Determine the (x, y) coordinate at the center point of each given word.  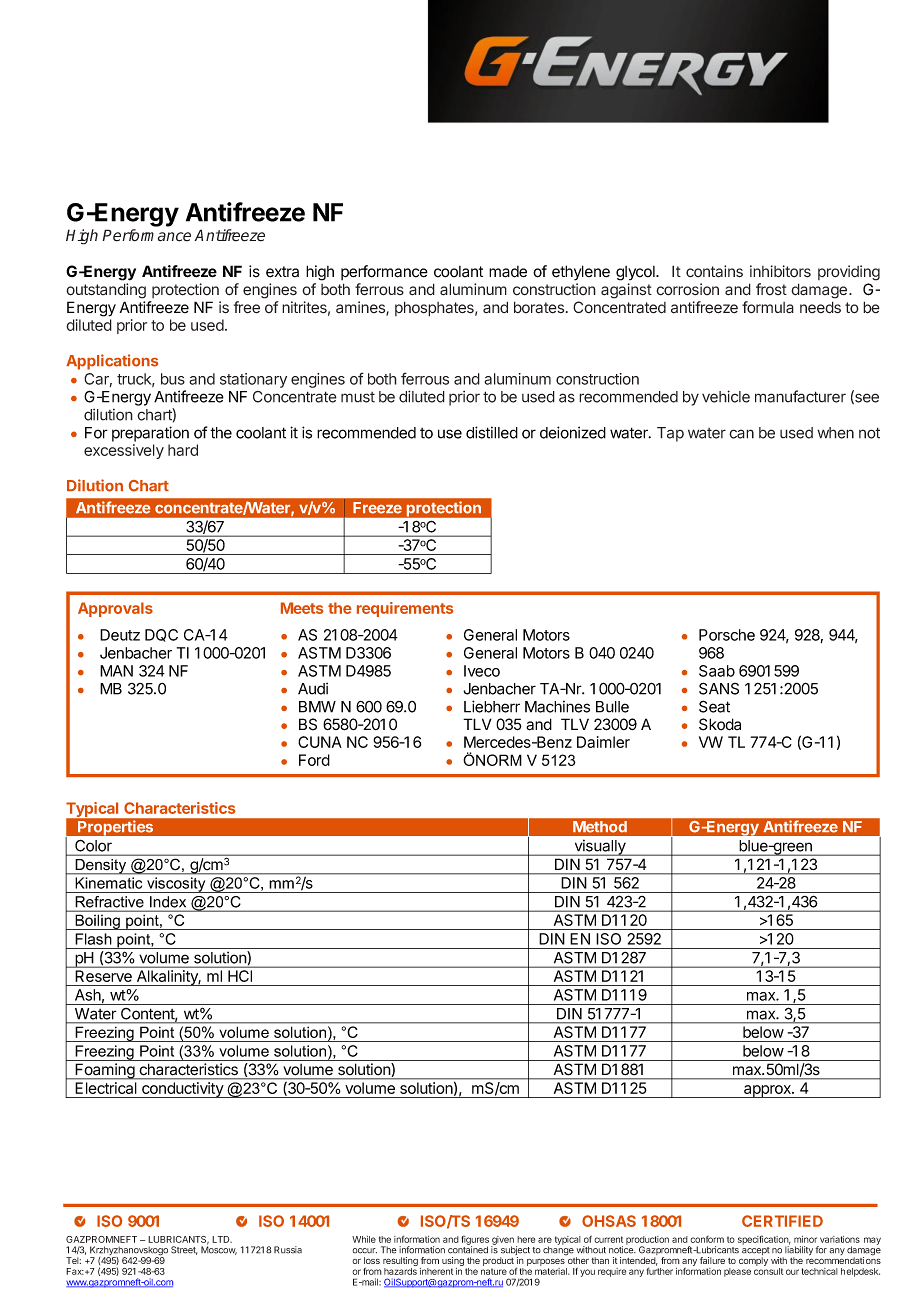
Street (184, 1250)
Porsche (727, 635)
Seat (714, 706)
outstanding (106, 291)
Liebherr (492, 706)
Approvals (115, 609)
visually (600, 847)
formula (768, 307)
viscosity (176, 885)
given (502, 1241)
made (508, 272)
